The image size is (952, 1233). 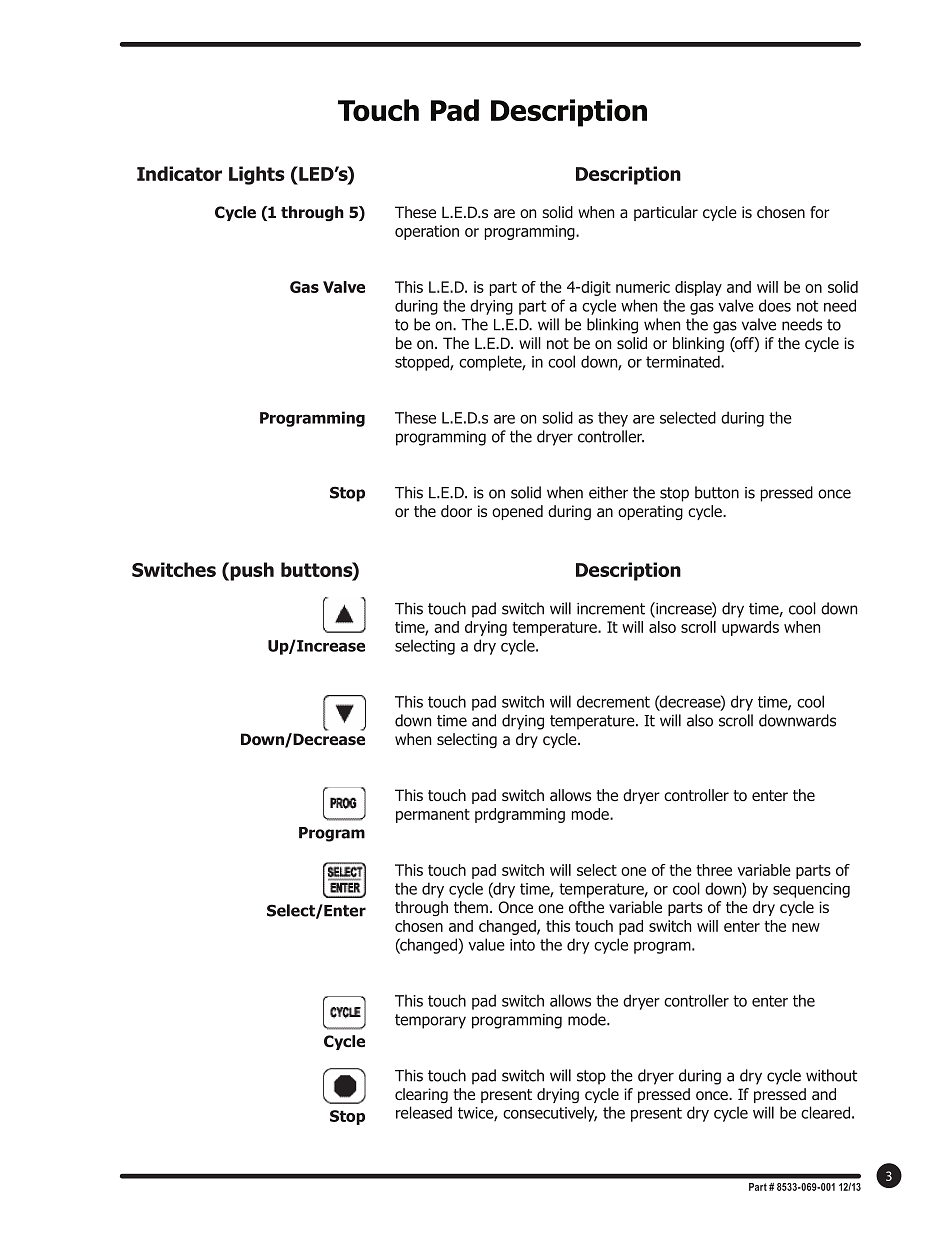 I want to click on them, so click(x=472, y=907).
